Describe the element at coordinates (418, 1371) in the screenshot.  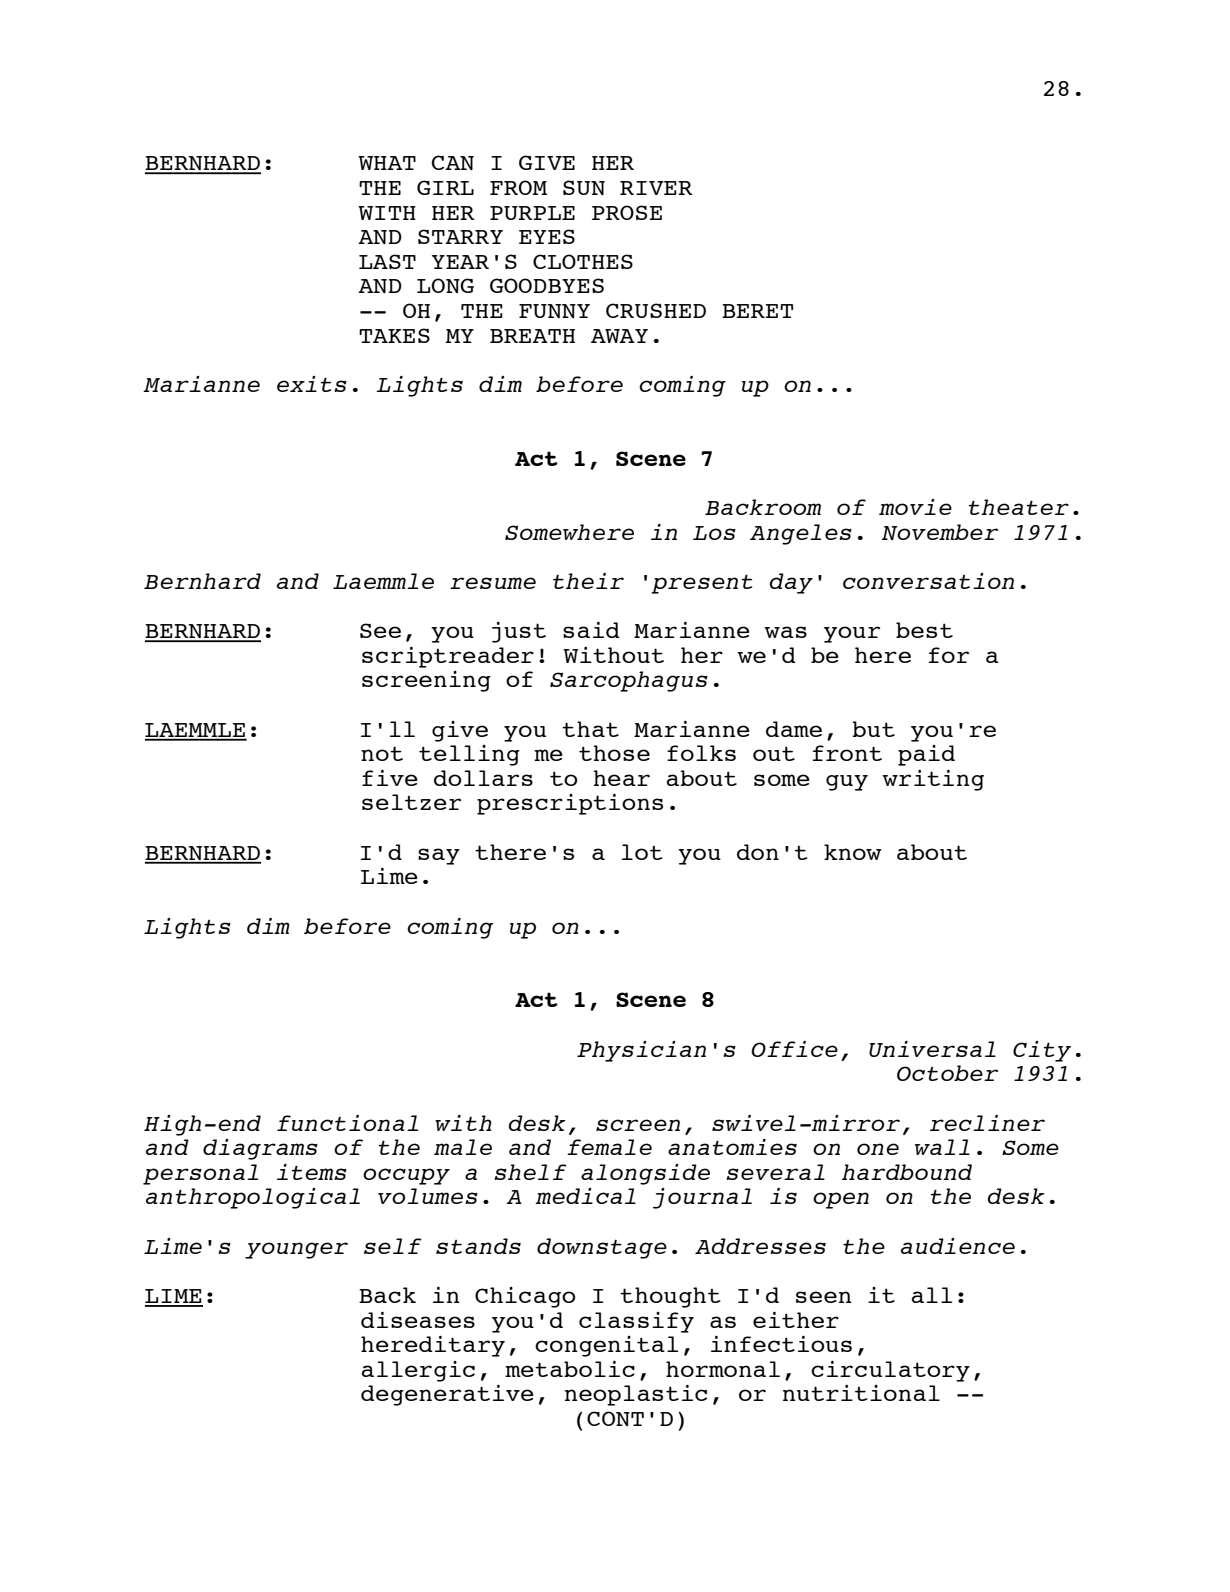
I see `allergic` at that location.
